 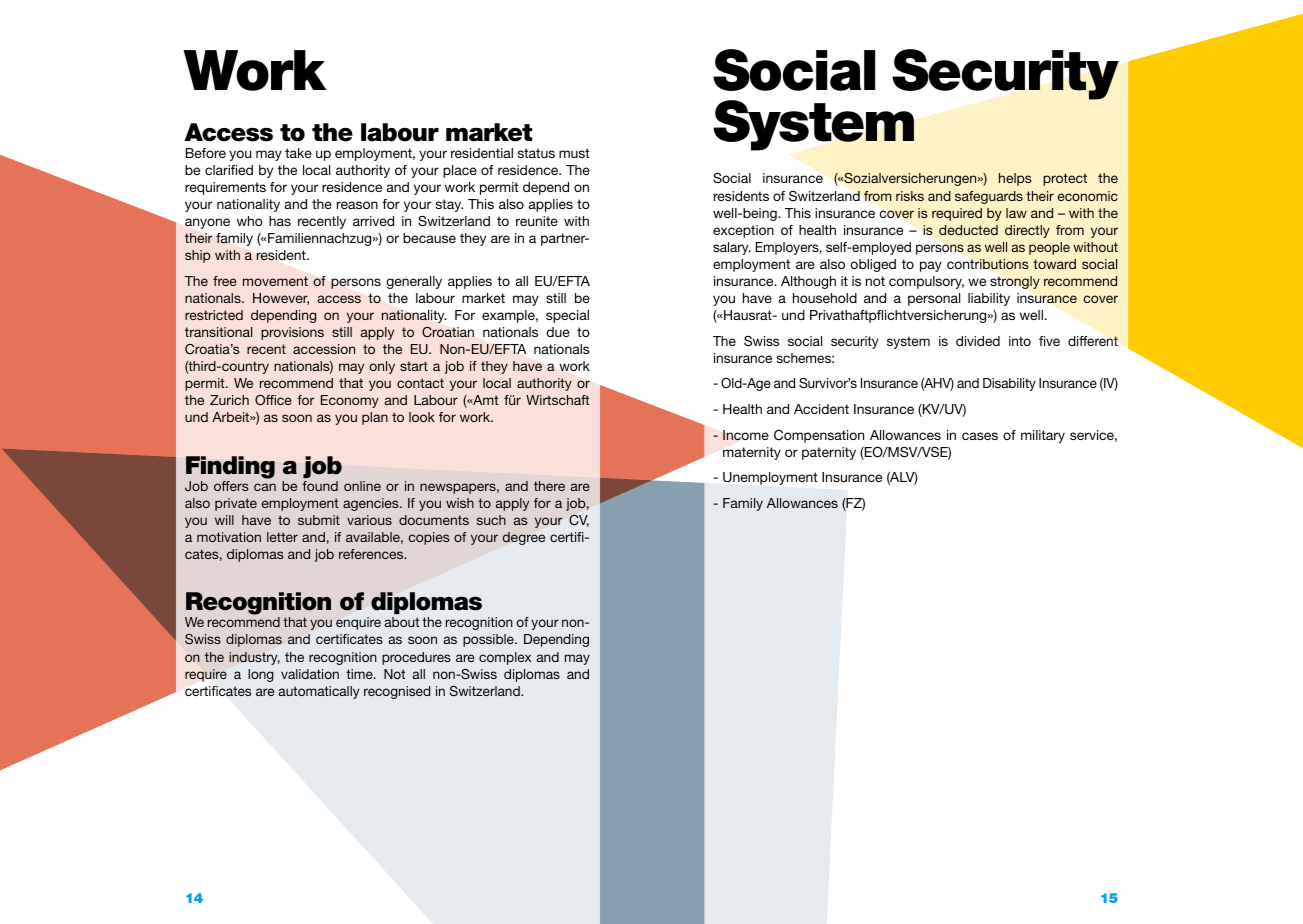 What do you see at coordinates (574, 153) in the screenshot?
I see `must` at bounding box center [574, 153].
